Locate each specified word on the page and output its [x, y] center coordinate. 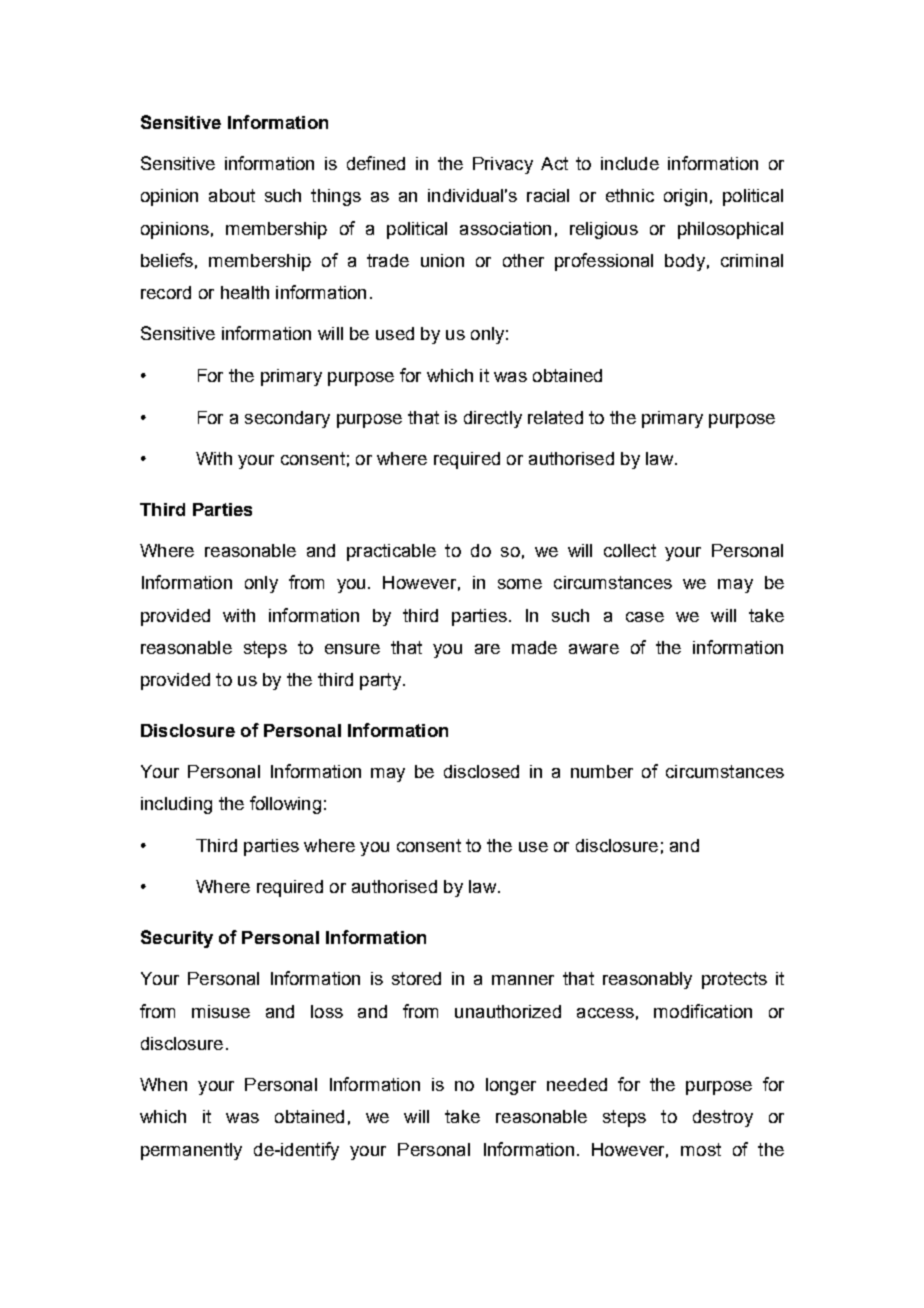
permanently [191, 1151]
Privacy [503, 165]
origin [685, 197]
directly [493, 419]
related [555, 417]
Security [177, 939]
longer [511, 1086]
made [534, 647]
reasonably [647, 980]
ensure [352, 649]
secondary [287, 419]
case [645, 617]
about [232, 195]
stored [416, 978]
